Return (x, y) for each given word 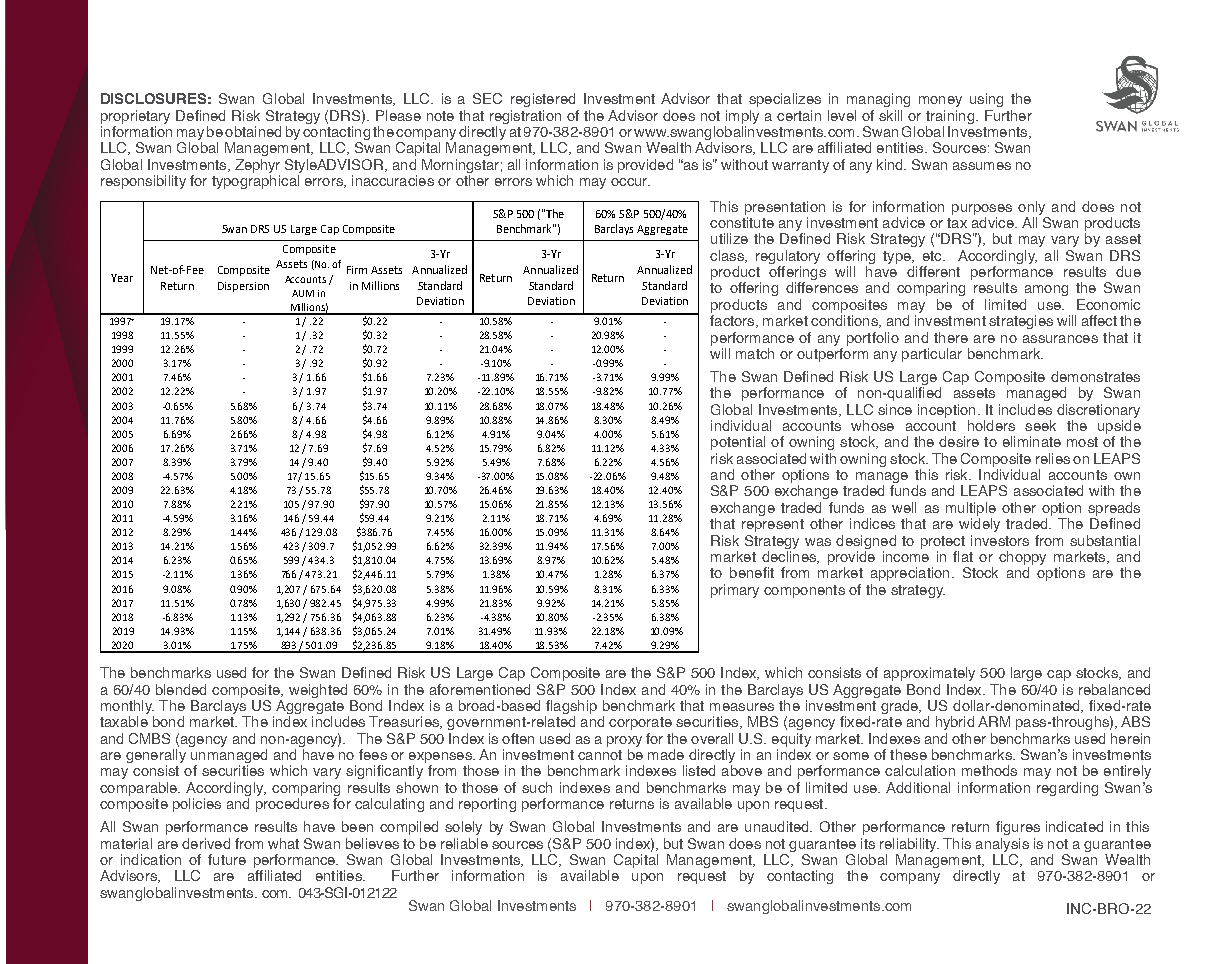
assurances (1060, 339)
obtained (253, 131)
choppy (1022, 559)
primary (735, 591)
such (537, 787)
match (755, 353)
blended (181, 689)
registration (525, 117)
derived (206, 843)
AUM (303, 293)
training (950, 117)
